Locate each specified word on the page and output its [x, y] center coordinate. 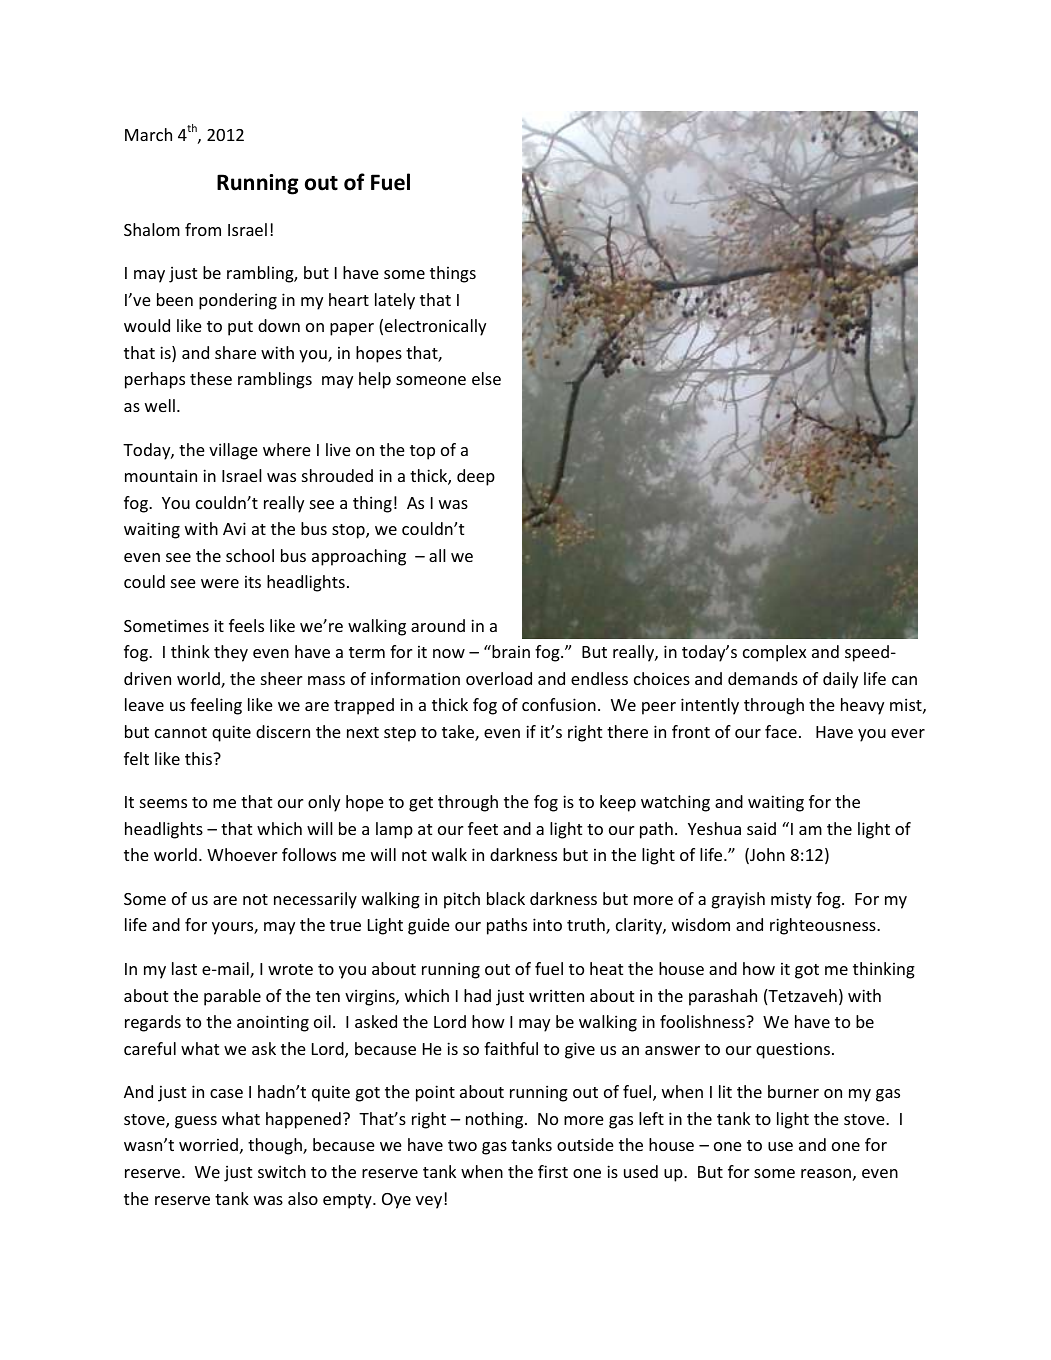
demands [763, 678]
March [148, 134]
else [486, 378]
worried [208, 1144]
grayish [738, 900]
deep [476, 477]
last [184, 968]
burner [793, 1091]
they [231, 653]
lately [395, 301]
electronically [435, 327]
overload [499, 678]
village [233, 451]
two [462, 1145]
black [506, 898]
